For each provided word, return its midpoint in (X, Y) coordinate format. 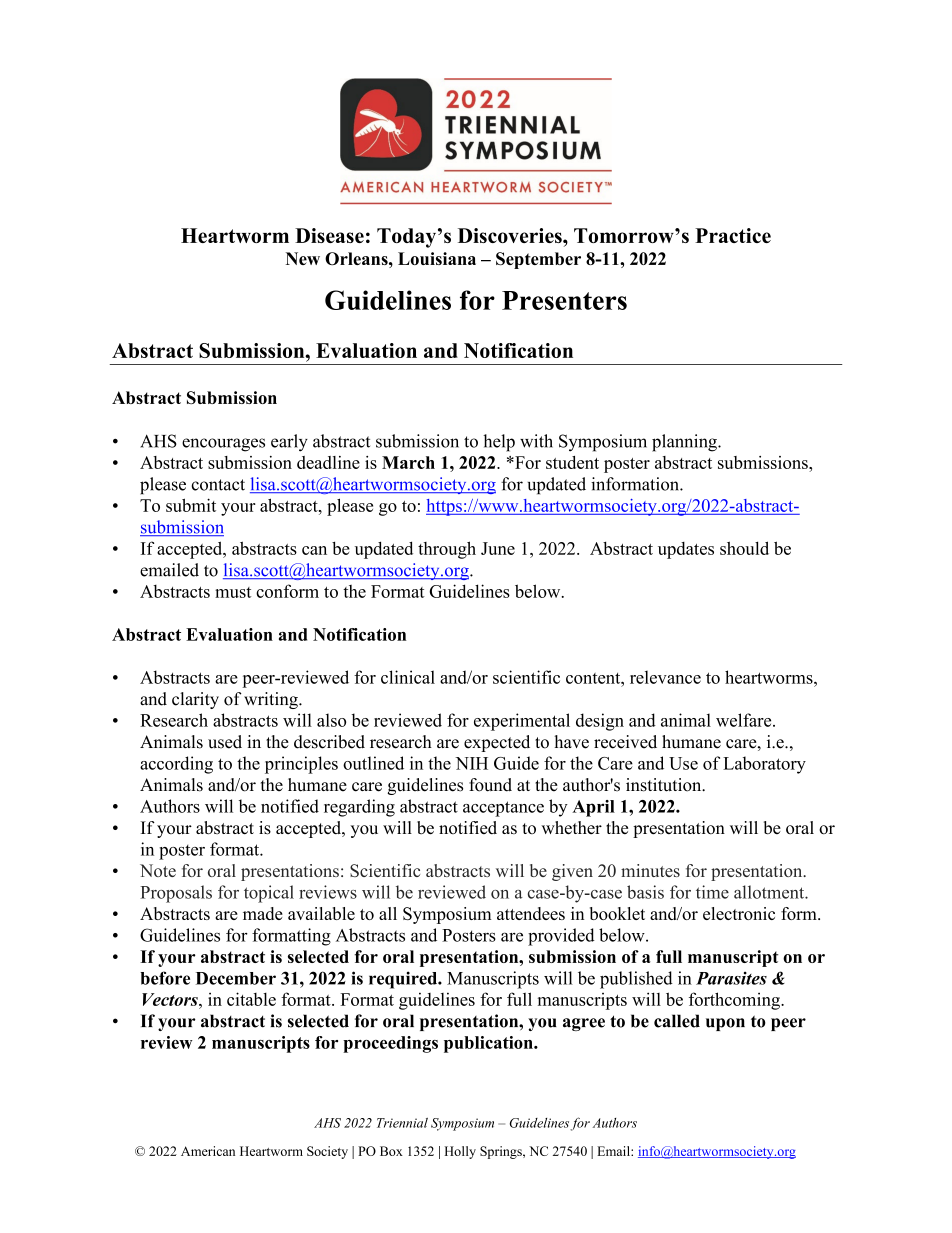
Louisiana (437, 258)
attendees (531, 913)
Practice (733, 235)
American (208, 1151)
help (499, 443)
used (225, 742)
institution (665, 785)
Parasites (731, 978)
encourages (223, 445)
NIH (471, 763)
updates (686, 550)
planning (685, 443)
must (233, 592)
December (236, 978)
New (303, 258)
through (447, 550)
